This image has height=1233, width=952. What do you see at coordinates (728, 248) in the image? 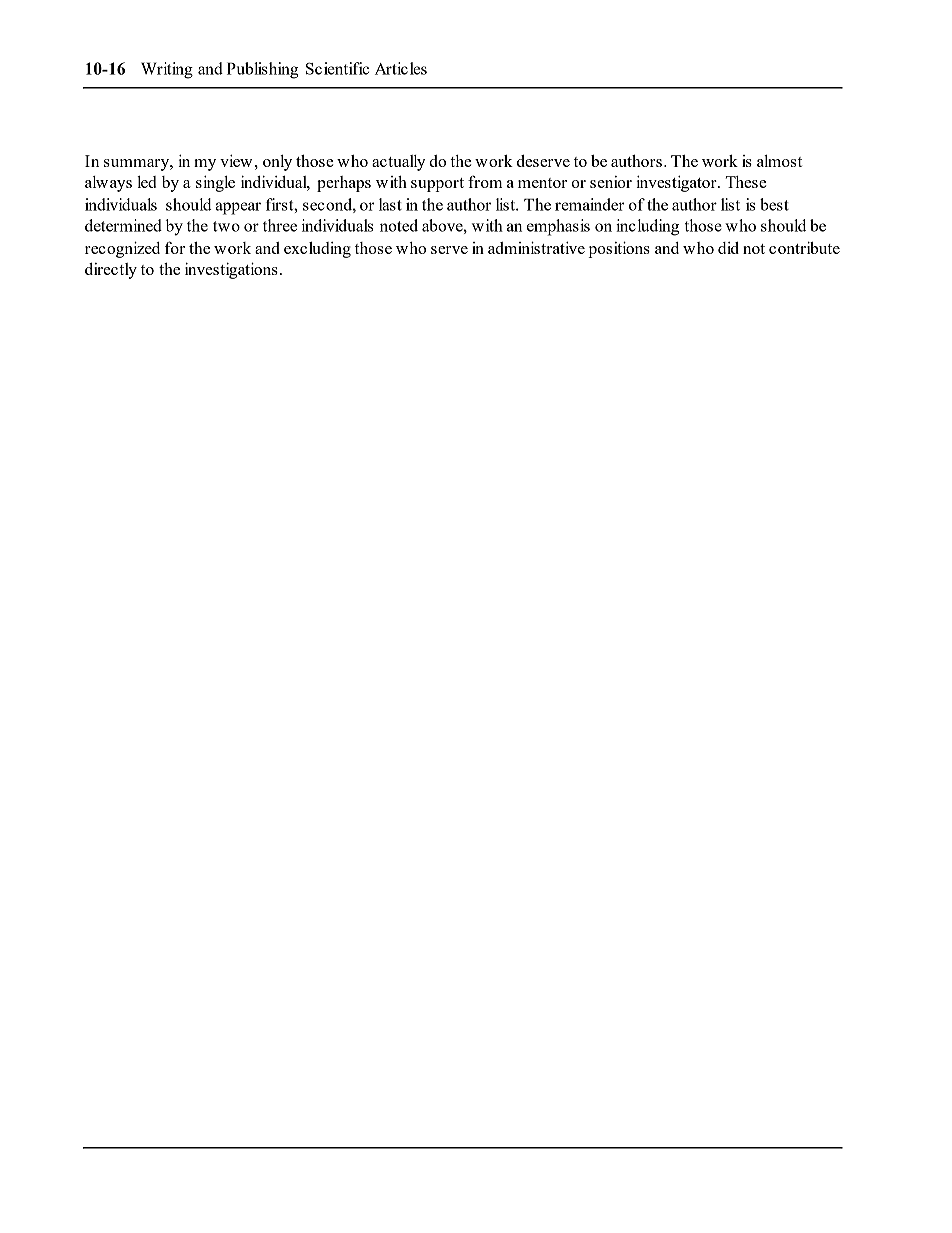
I see `did` at bounding box center [728, 248].
